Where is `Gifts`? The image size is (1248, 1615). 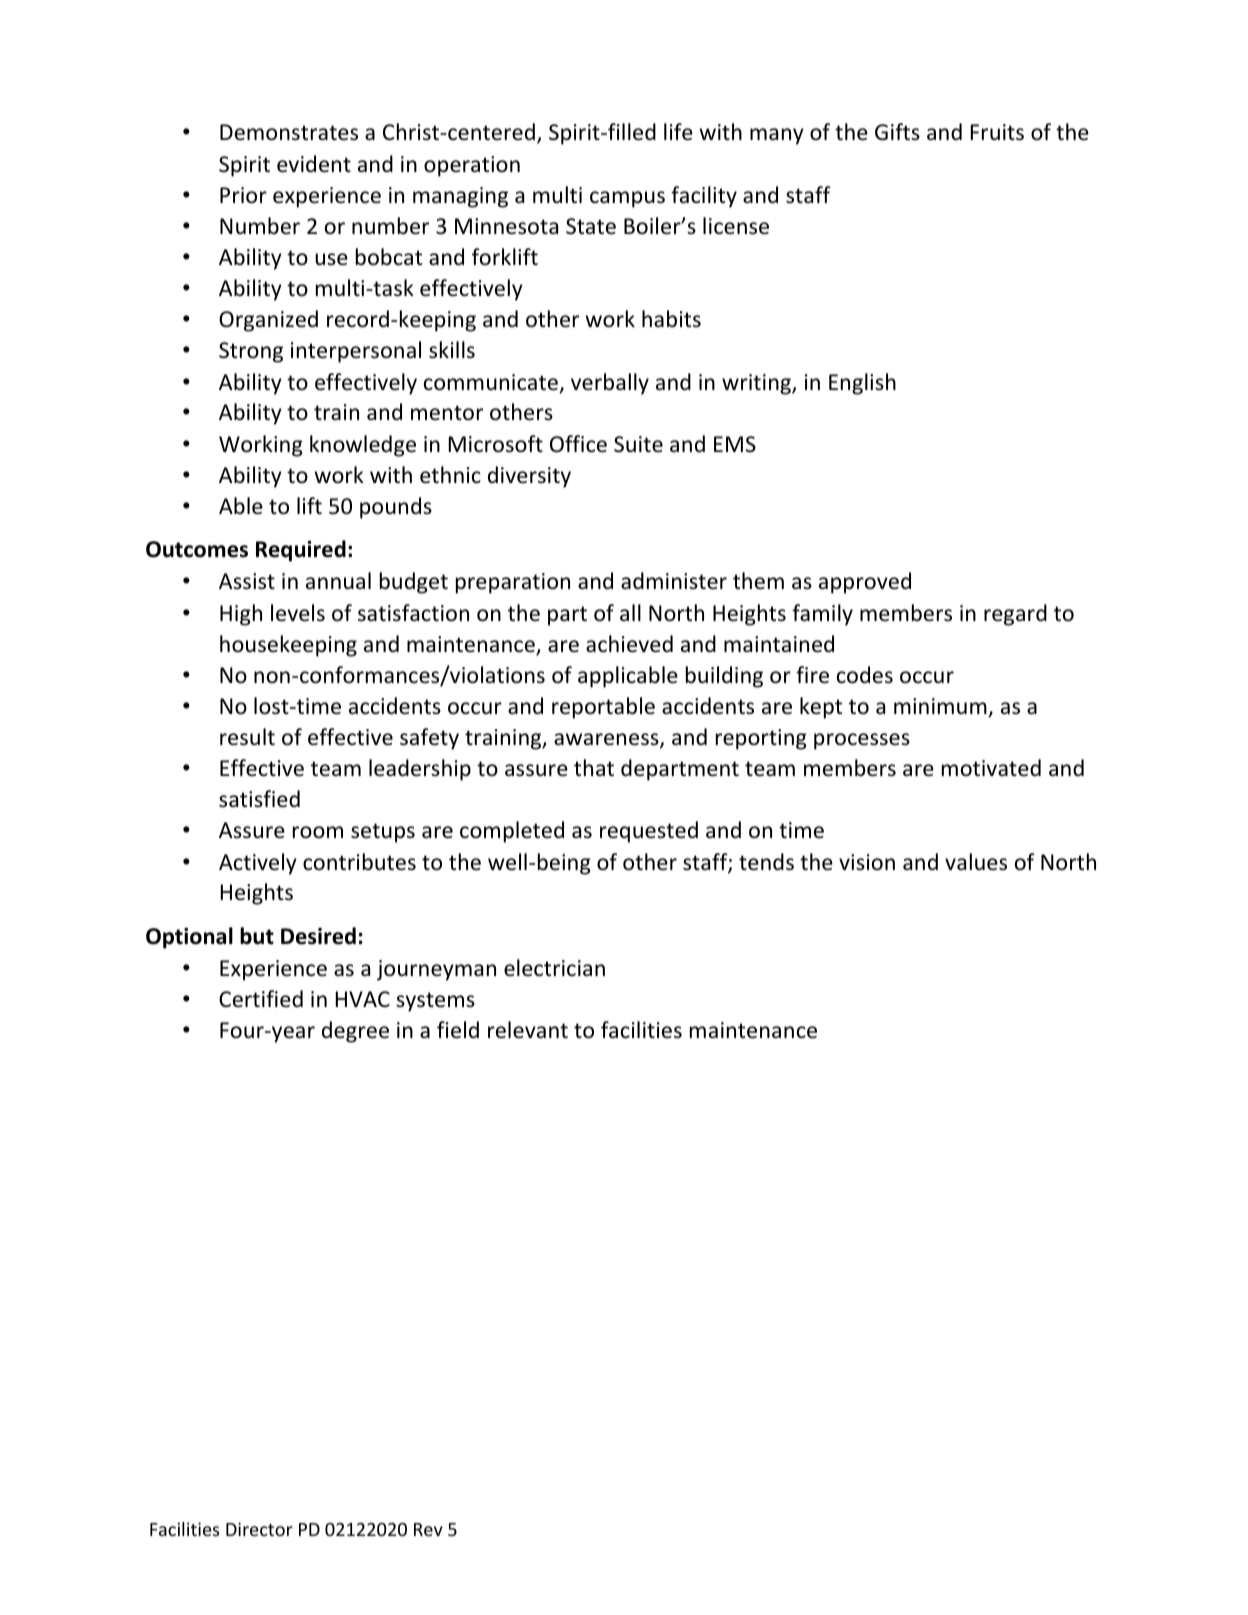
Gifts is located at coordinates (897, 132).
